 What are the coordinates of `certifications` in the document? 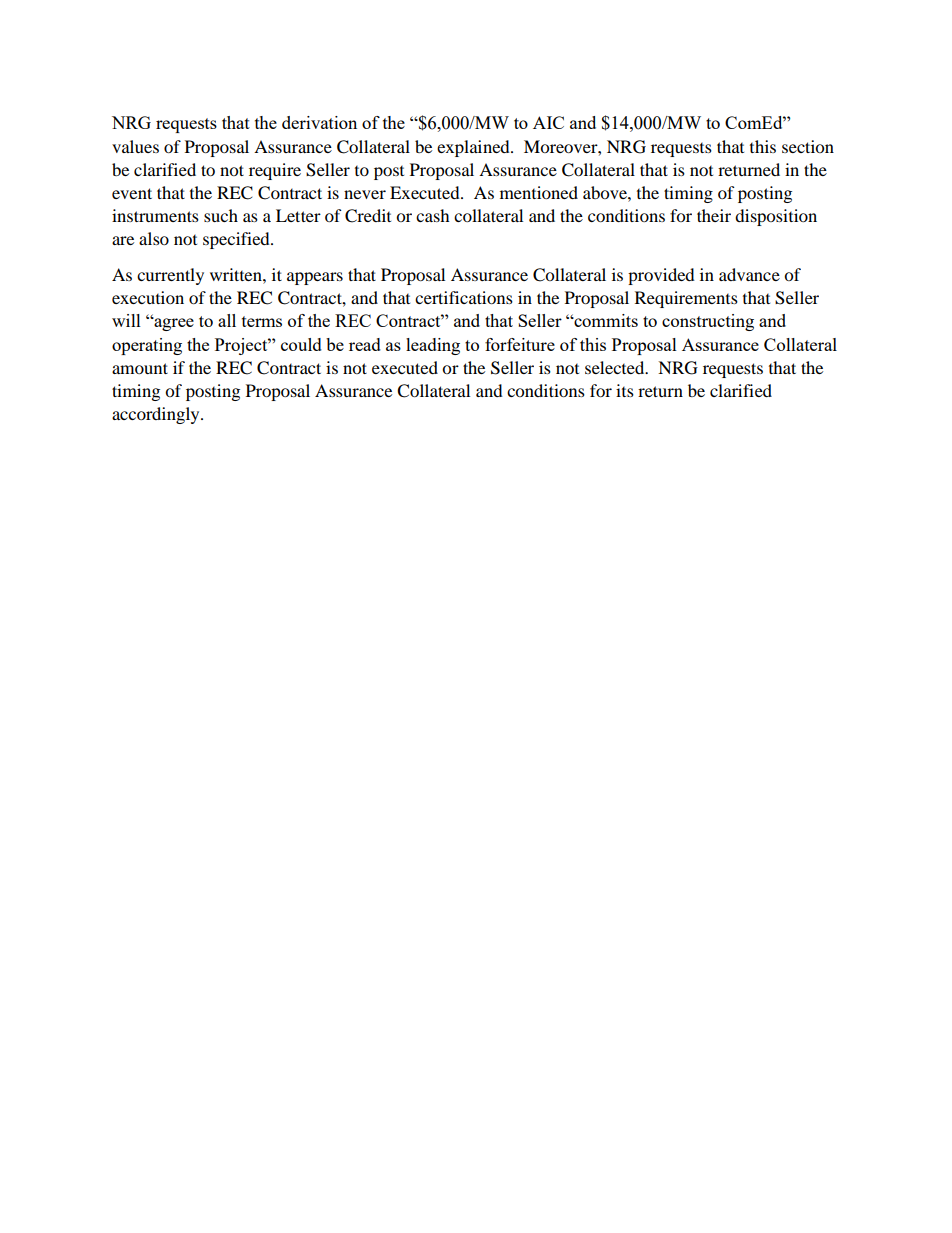 It's located at (464, 297).
